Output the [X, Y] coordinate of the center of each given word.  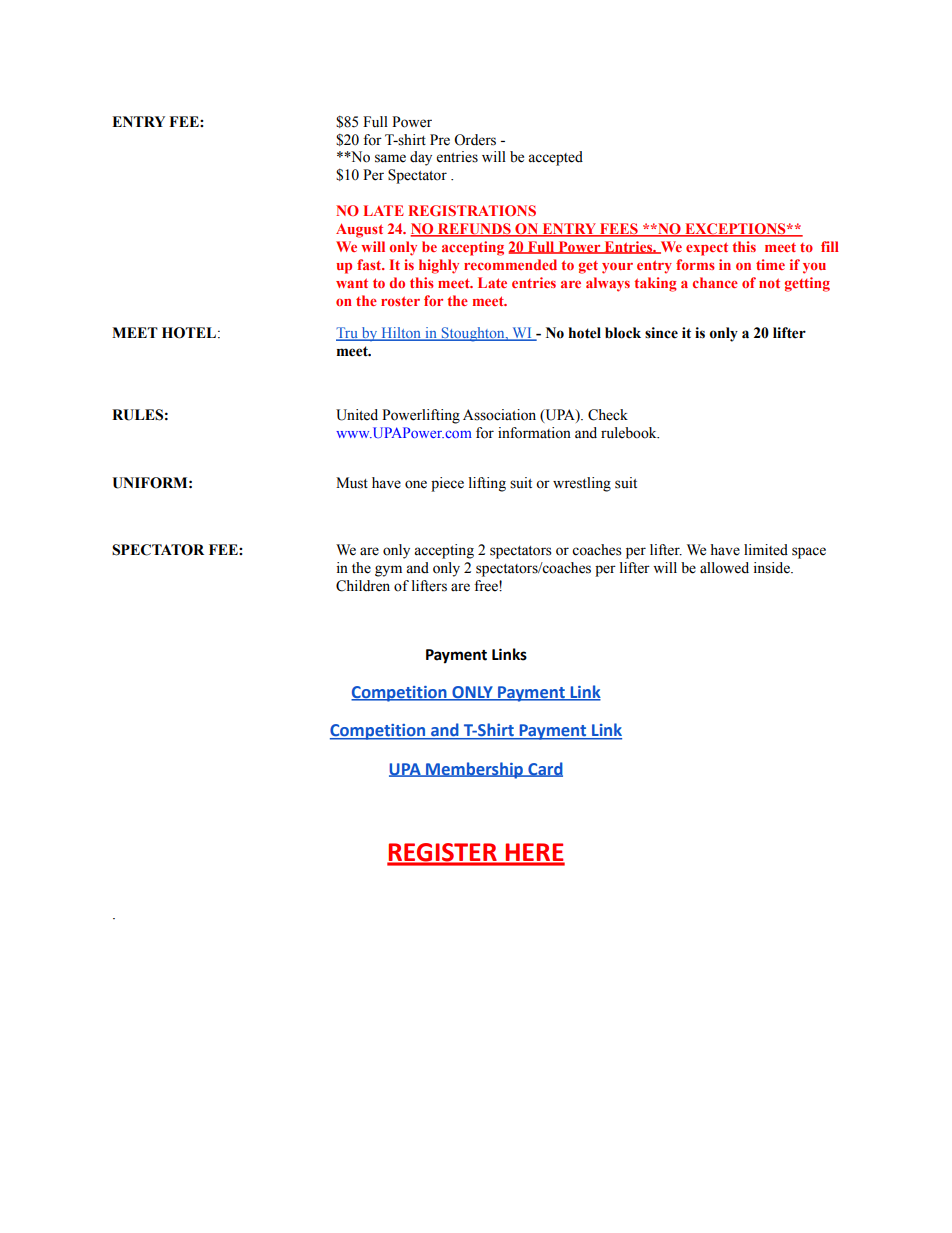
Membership [474, 770]
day [421, 158]
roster [400, 301]
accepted [555, 158]
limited [766, 550]
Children [363, 586]
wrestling [582, 484]
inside [773, 568]
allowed [724, 568]
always [608, 284]
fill [829, 246]
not [769, 283]
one [416, 484]
